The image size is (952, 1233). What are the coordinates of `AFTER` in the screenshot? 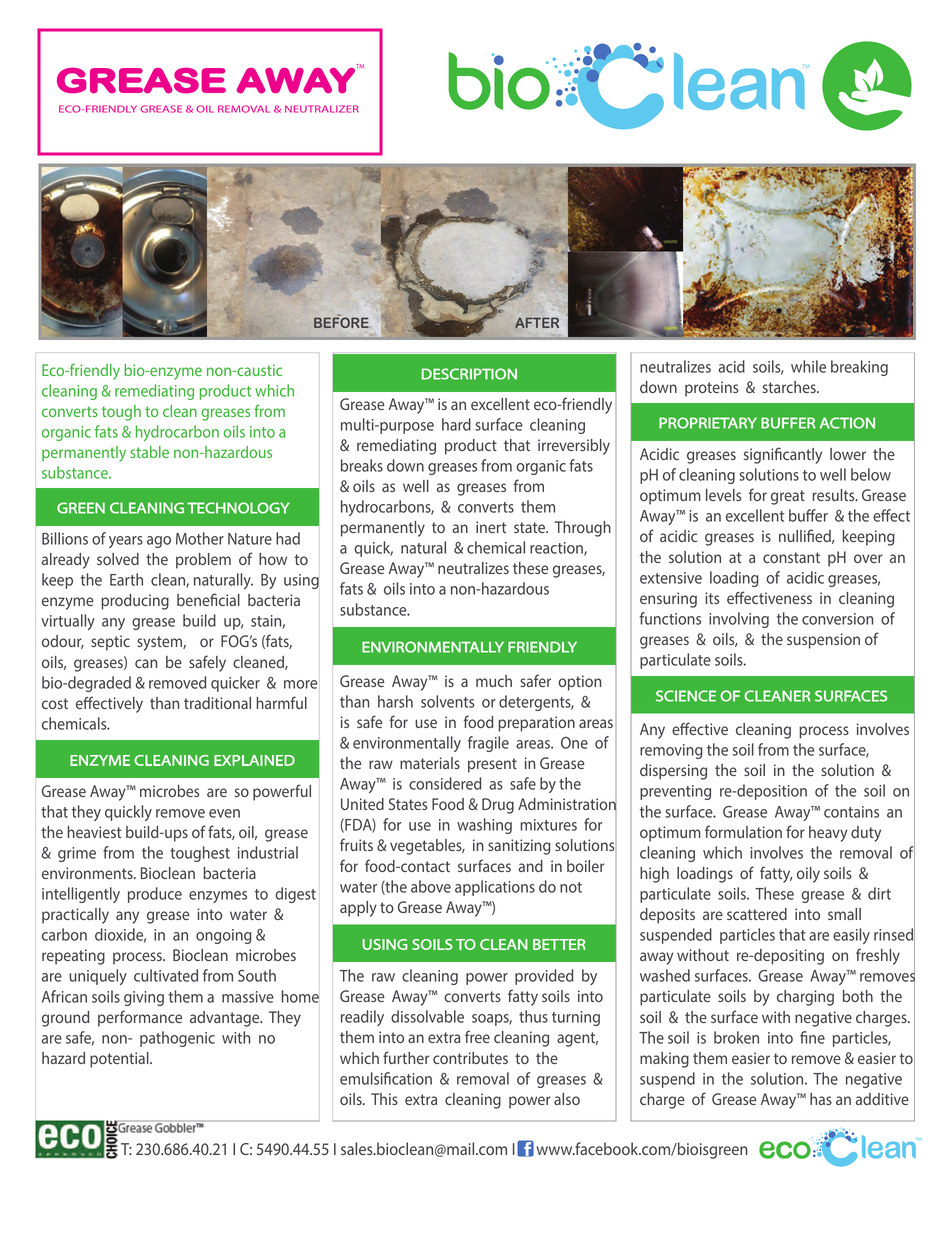 It's located at (537, 322).
